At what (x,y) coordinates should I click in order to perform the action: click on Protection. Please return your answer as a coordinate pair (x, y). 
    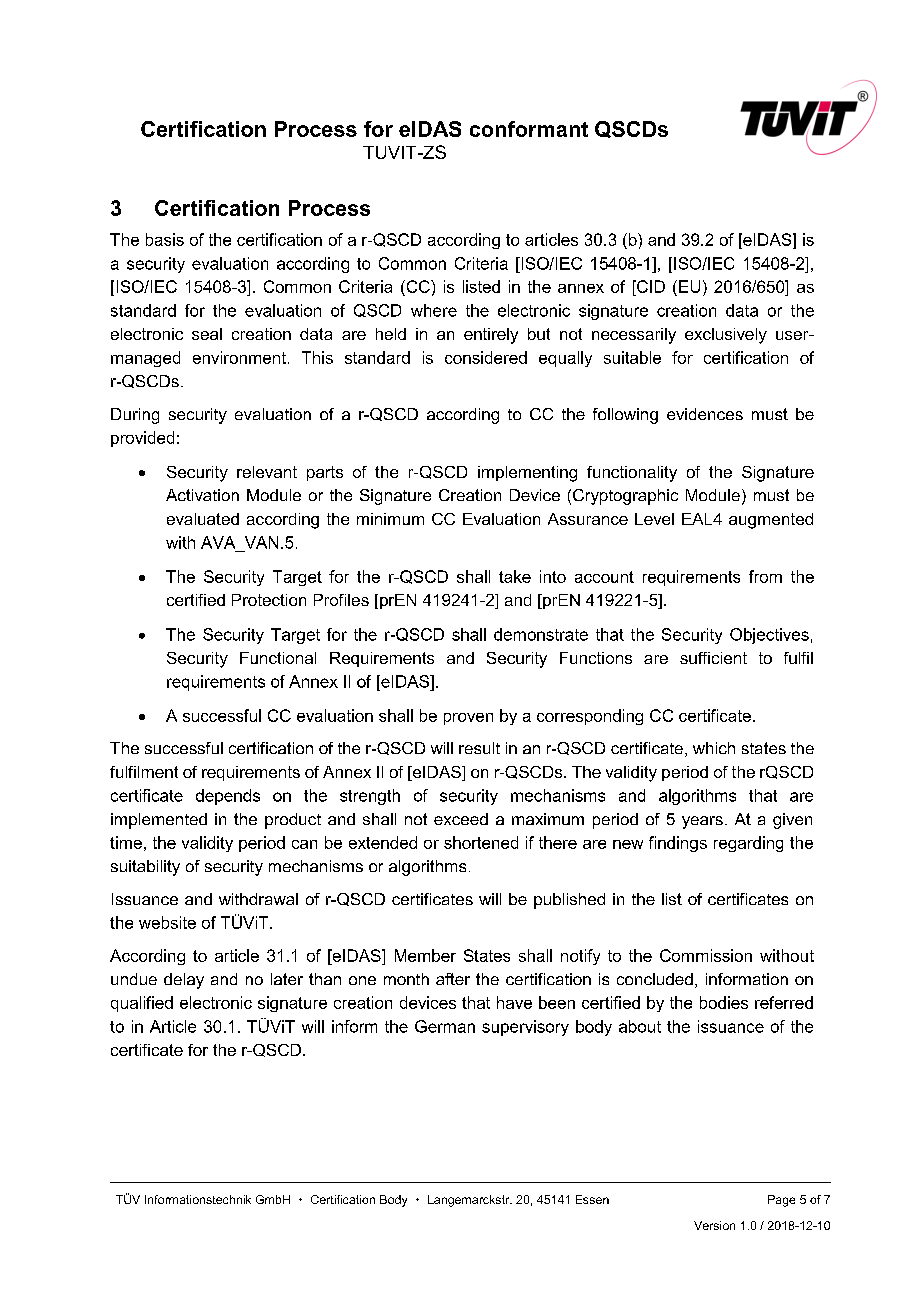
    Looking at the image, I should click on (269, 600).
